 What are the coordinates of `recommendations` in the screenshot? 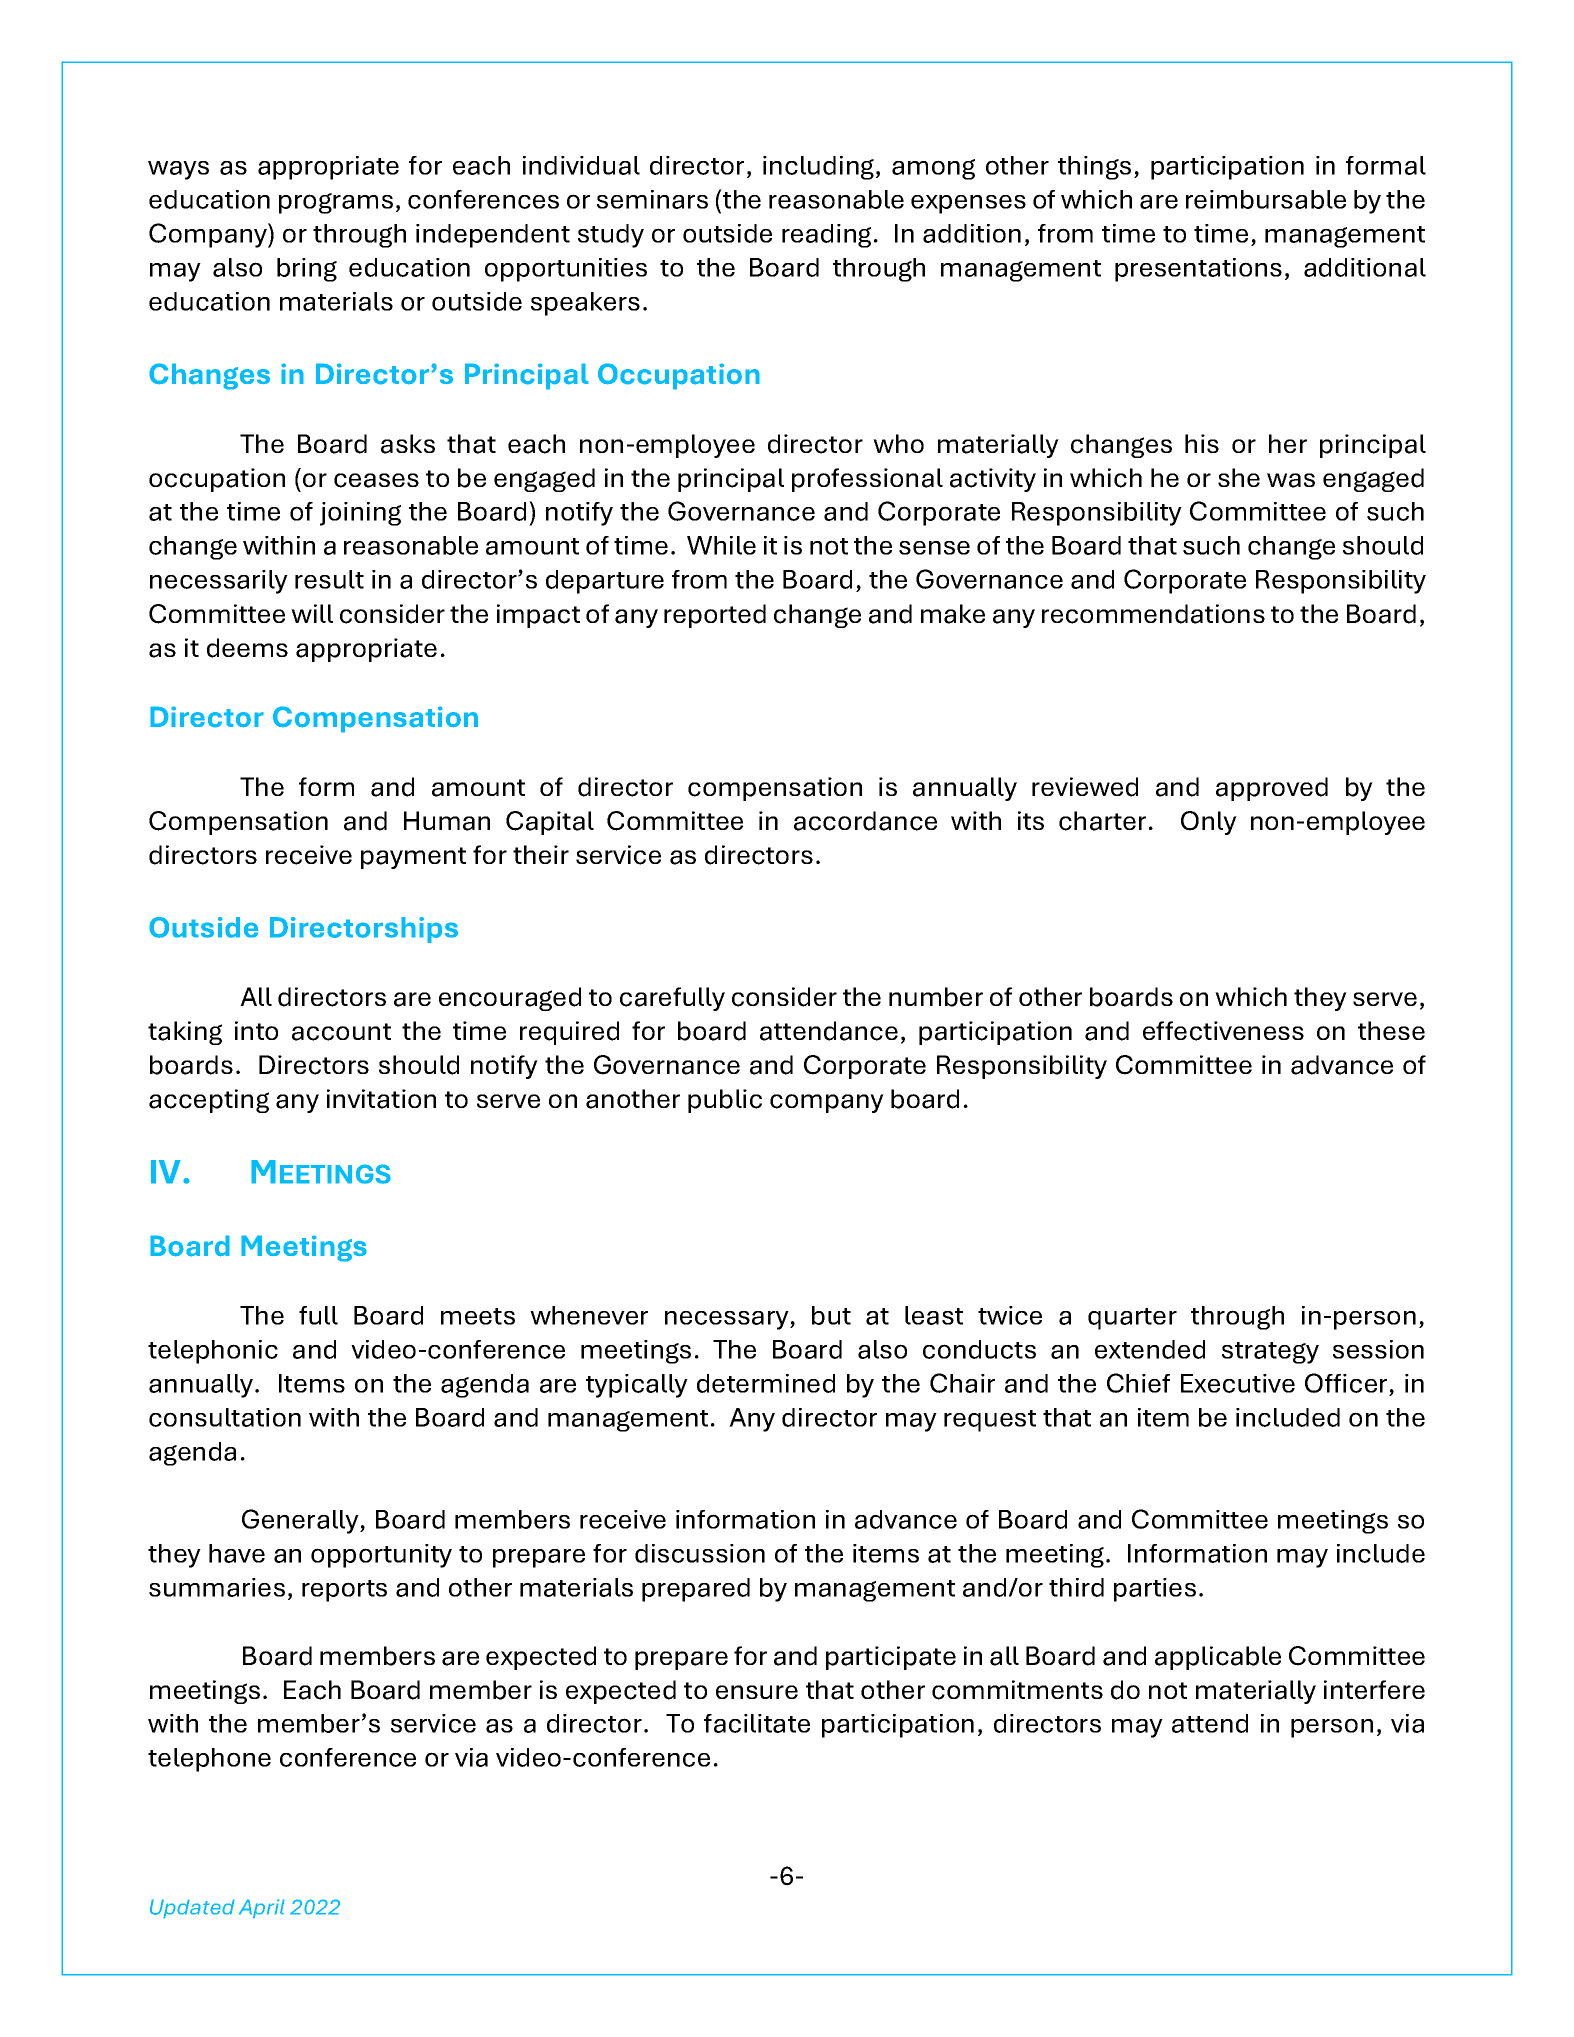 It's located at (1153, 614).
